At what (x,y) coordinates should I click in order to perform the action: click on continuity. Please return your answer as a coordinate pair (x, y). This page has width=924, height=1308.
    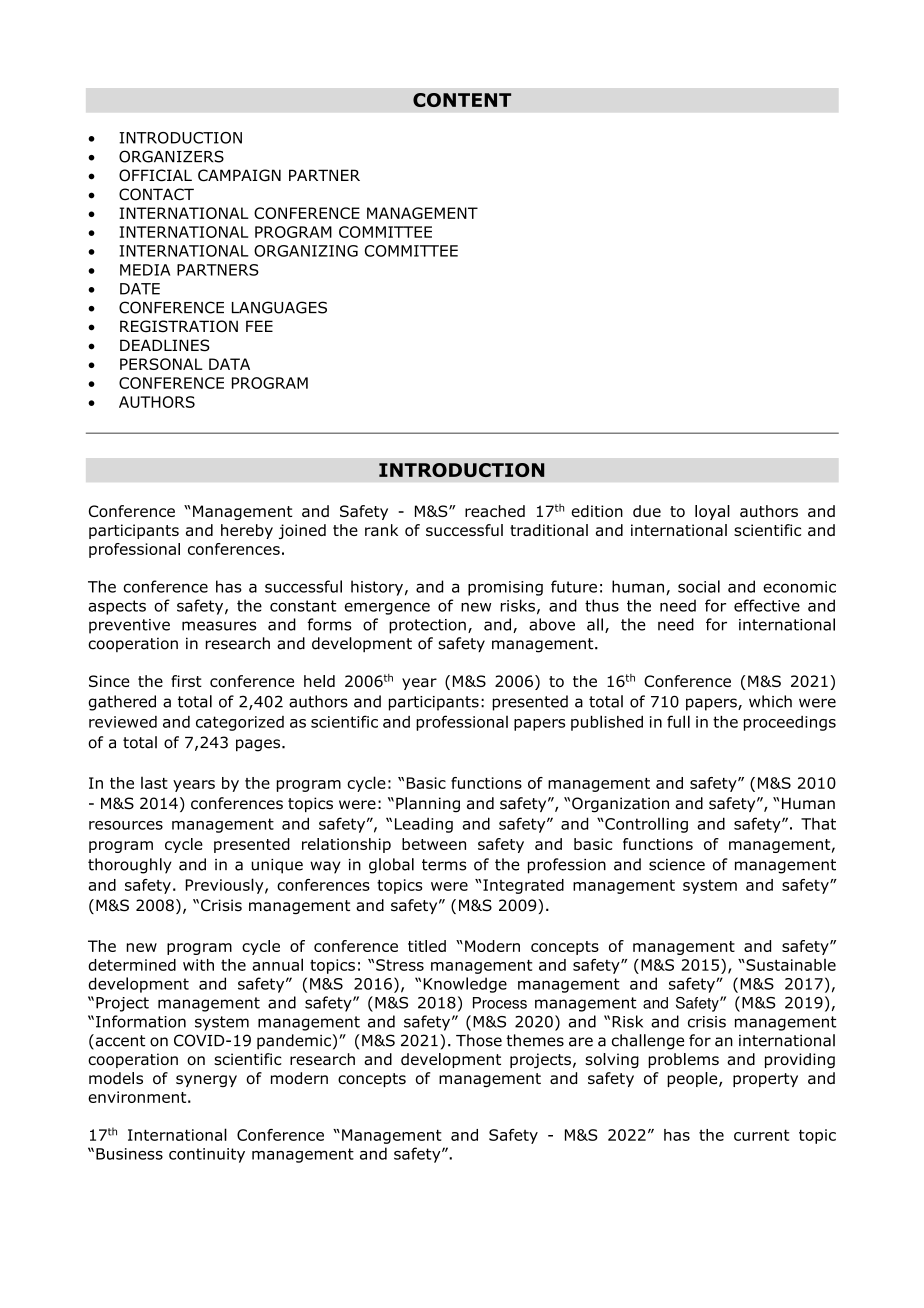
    Looking at the image, I should click on (207, 1155).
